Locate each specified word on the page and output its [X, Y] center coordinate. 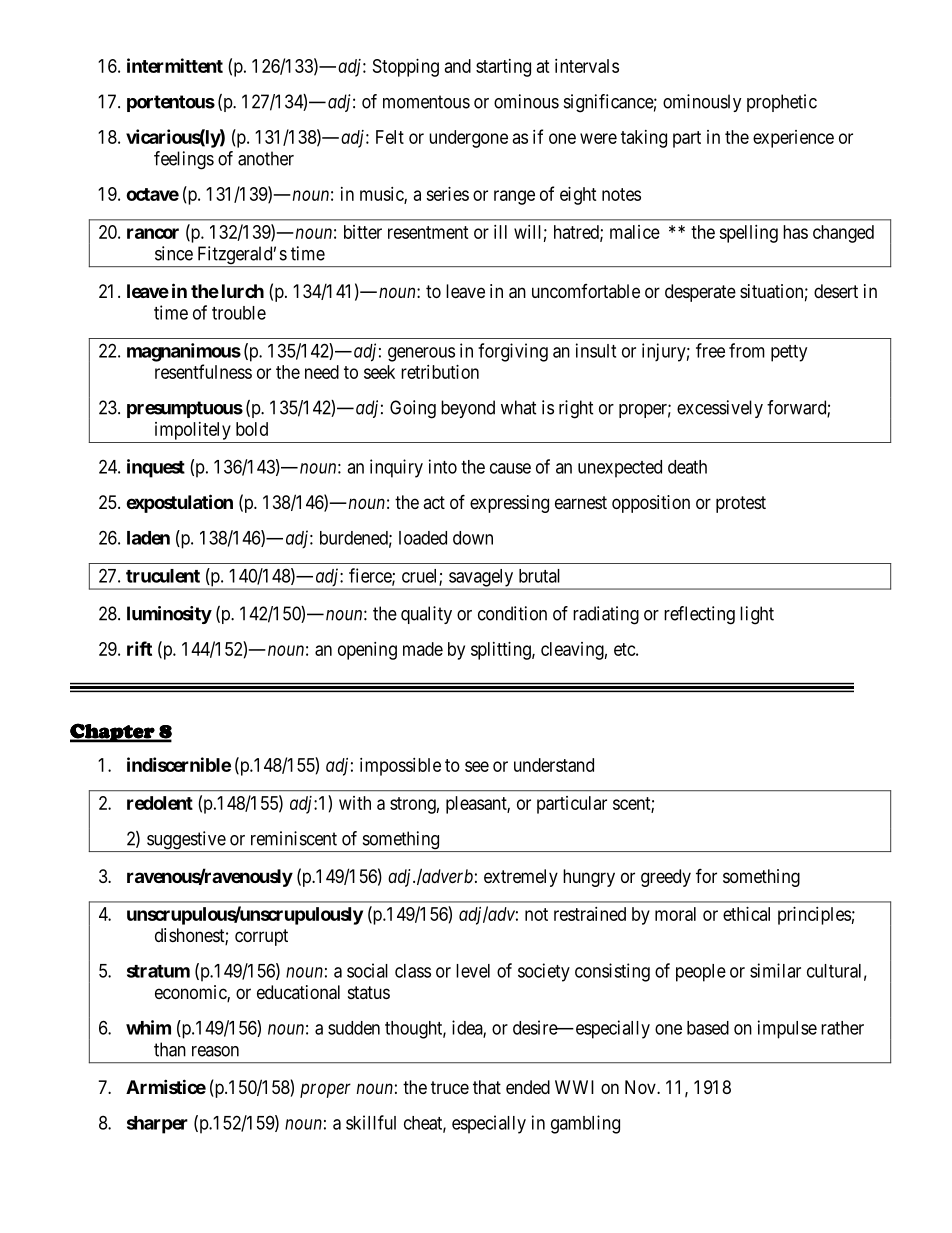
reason [215, 1051]
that [487, 1087]
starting [503, 68]
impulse [787, 1029]
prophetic [782, 103]
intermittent [175, 65]
